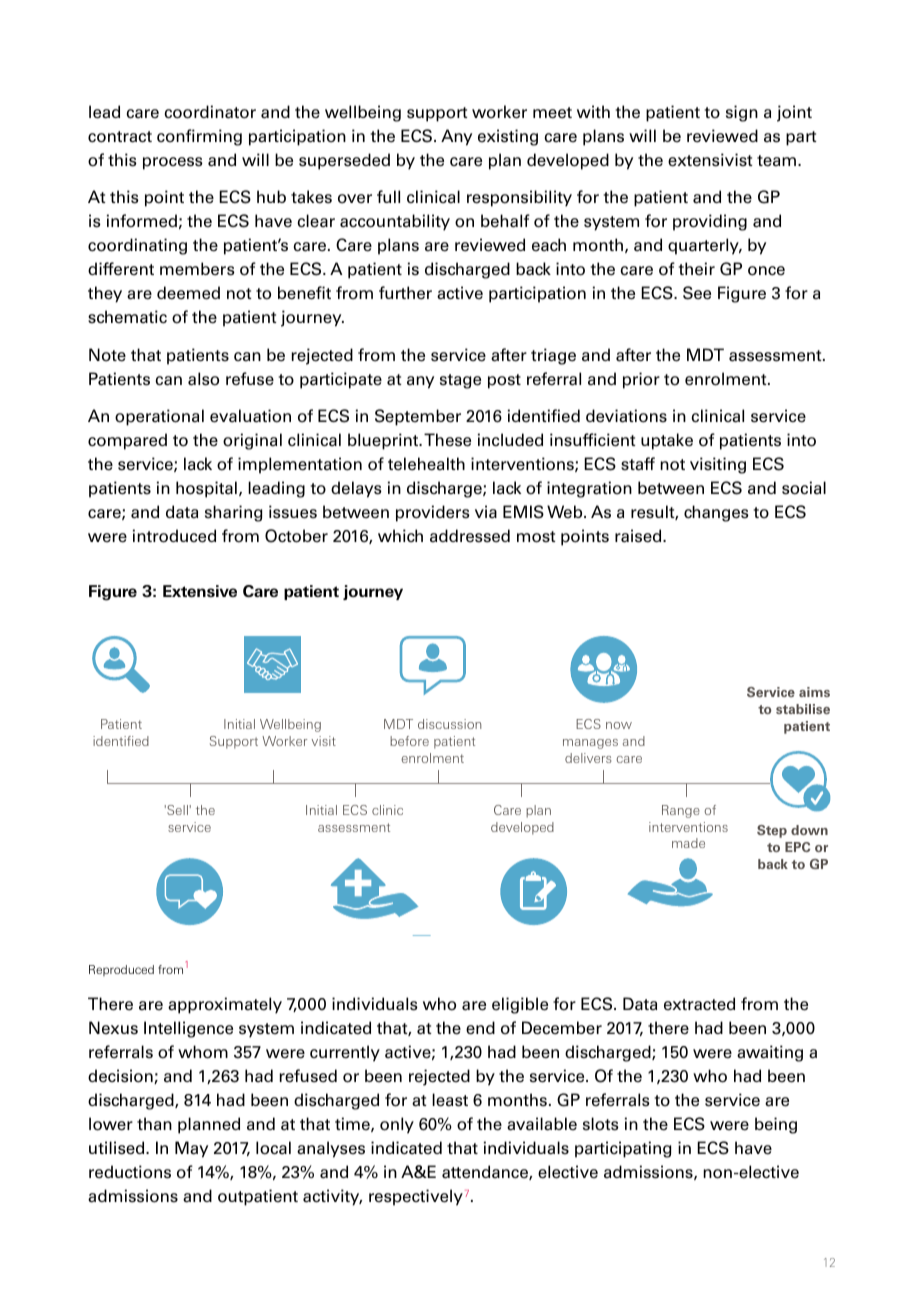 The image size is (924, 1308). Describe the element at coordinates (199, 137) in the image. I see `confirming` at that location.
